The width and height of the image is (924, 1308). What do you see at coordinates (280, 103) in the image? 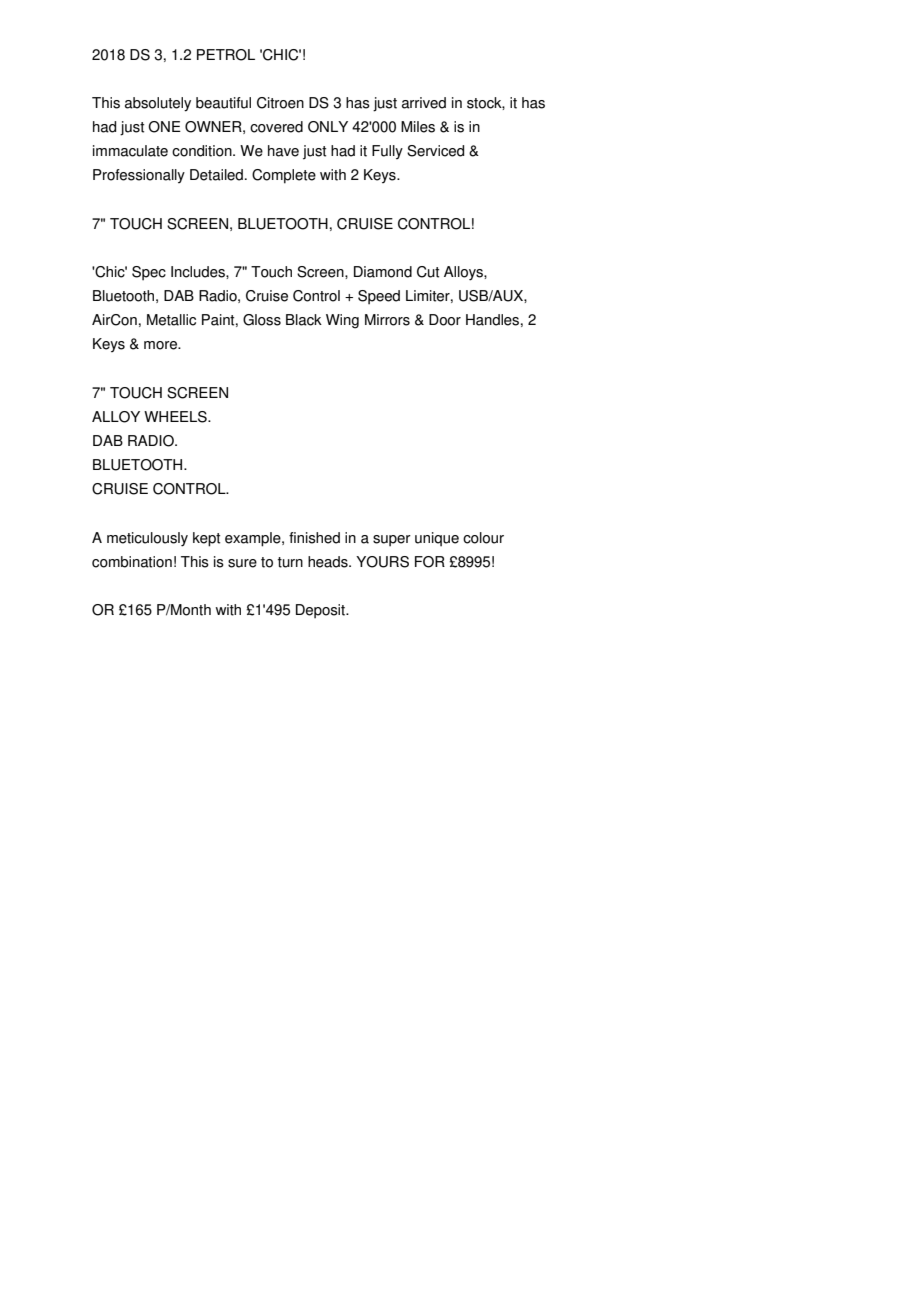
I see `Citroen` at bounding box center [280, 103].
